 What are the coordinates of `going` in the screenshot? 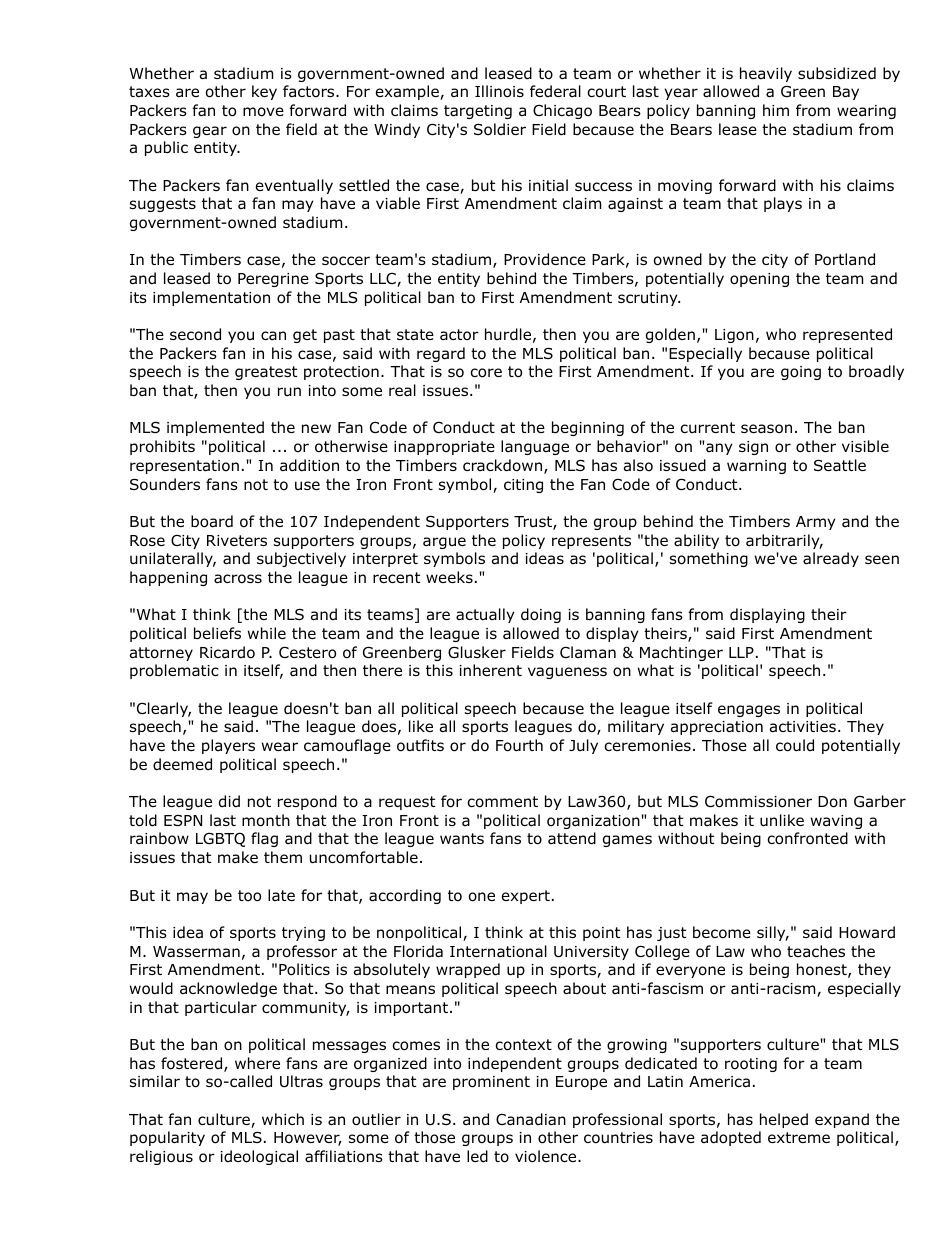 It's located at (801, 373).
